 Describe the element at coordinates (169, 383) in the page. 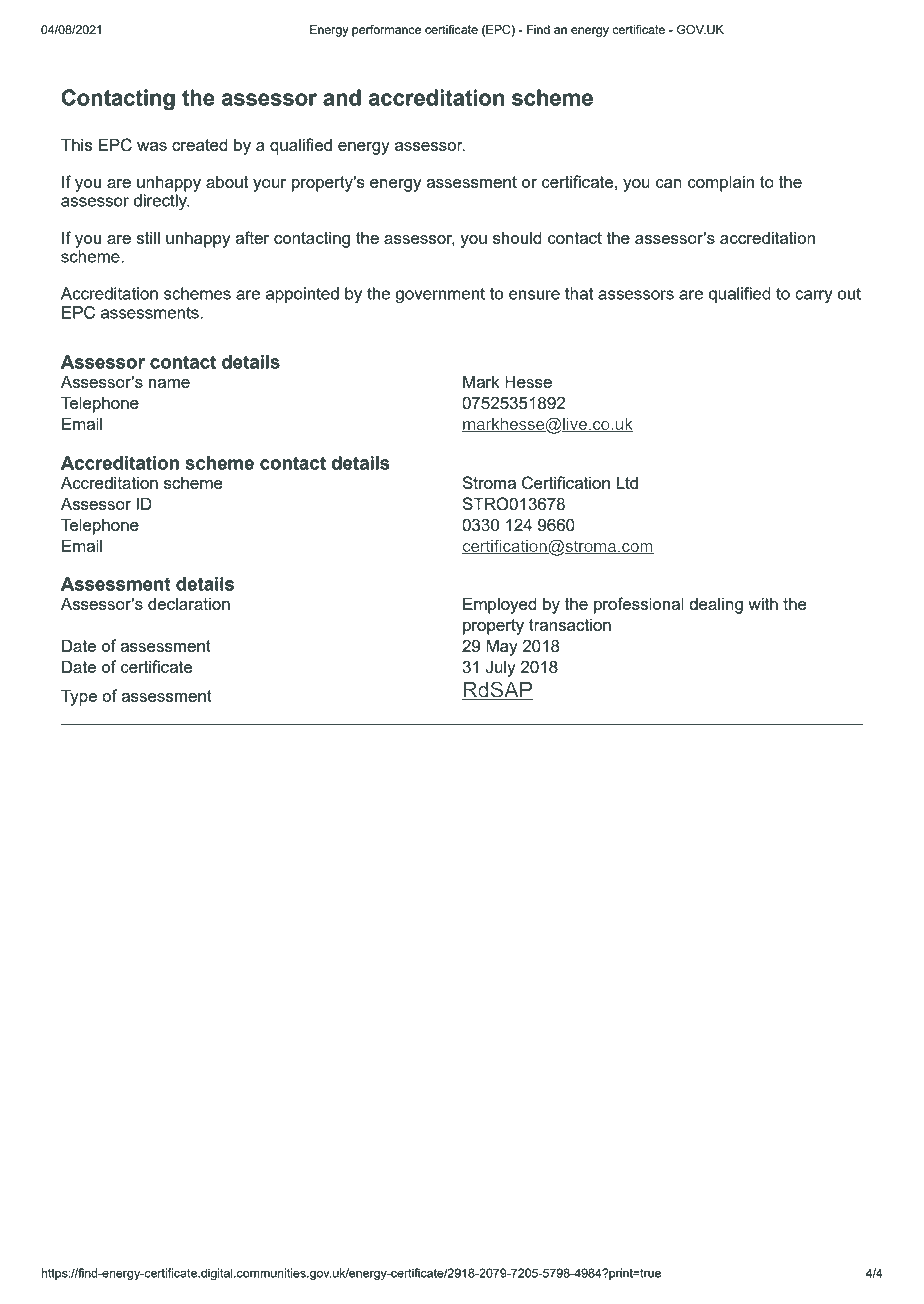

I see `name` at that location.
